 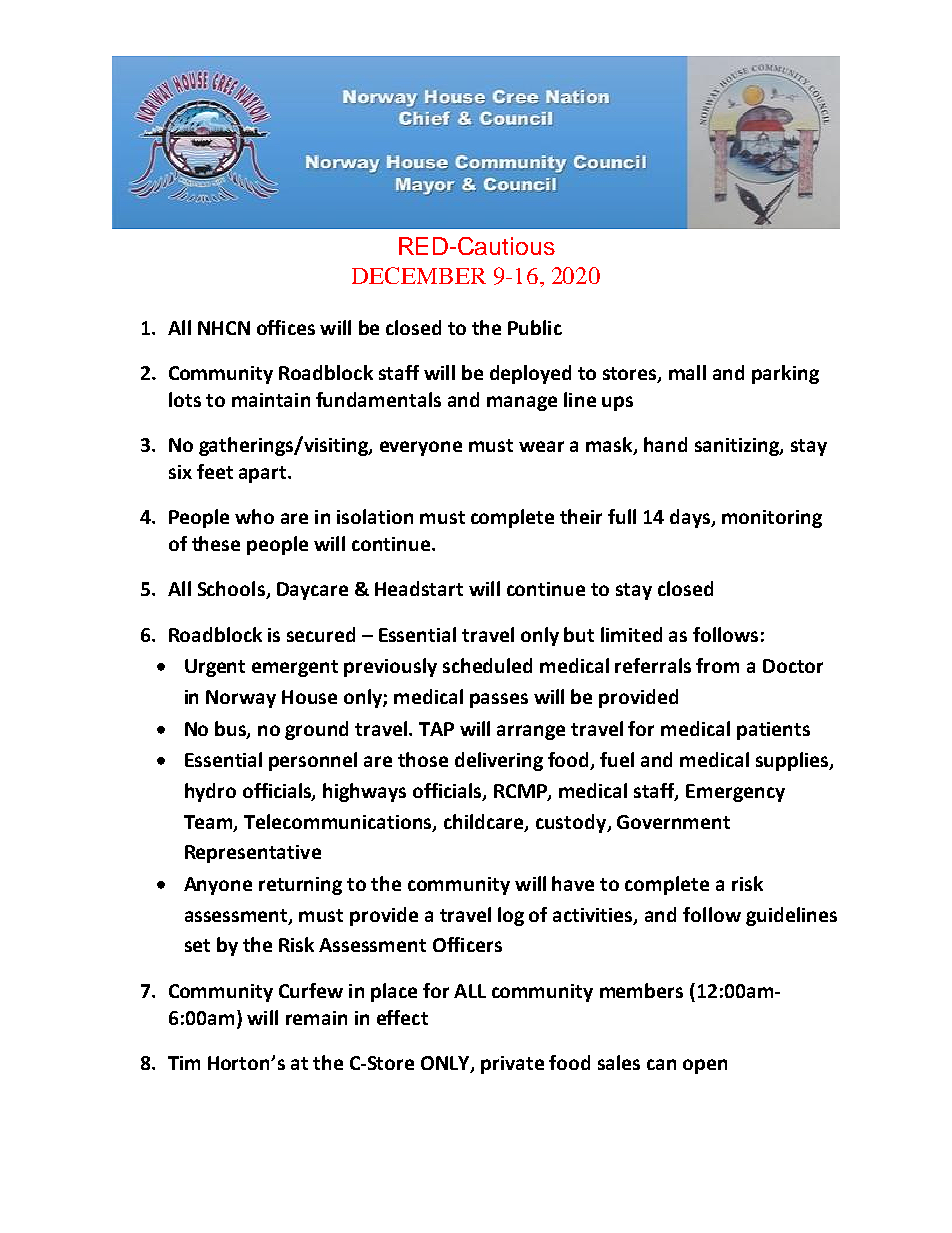 I want to click on open, so click(x=705, y=1066).
